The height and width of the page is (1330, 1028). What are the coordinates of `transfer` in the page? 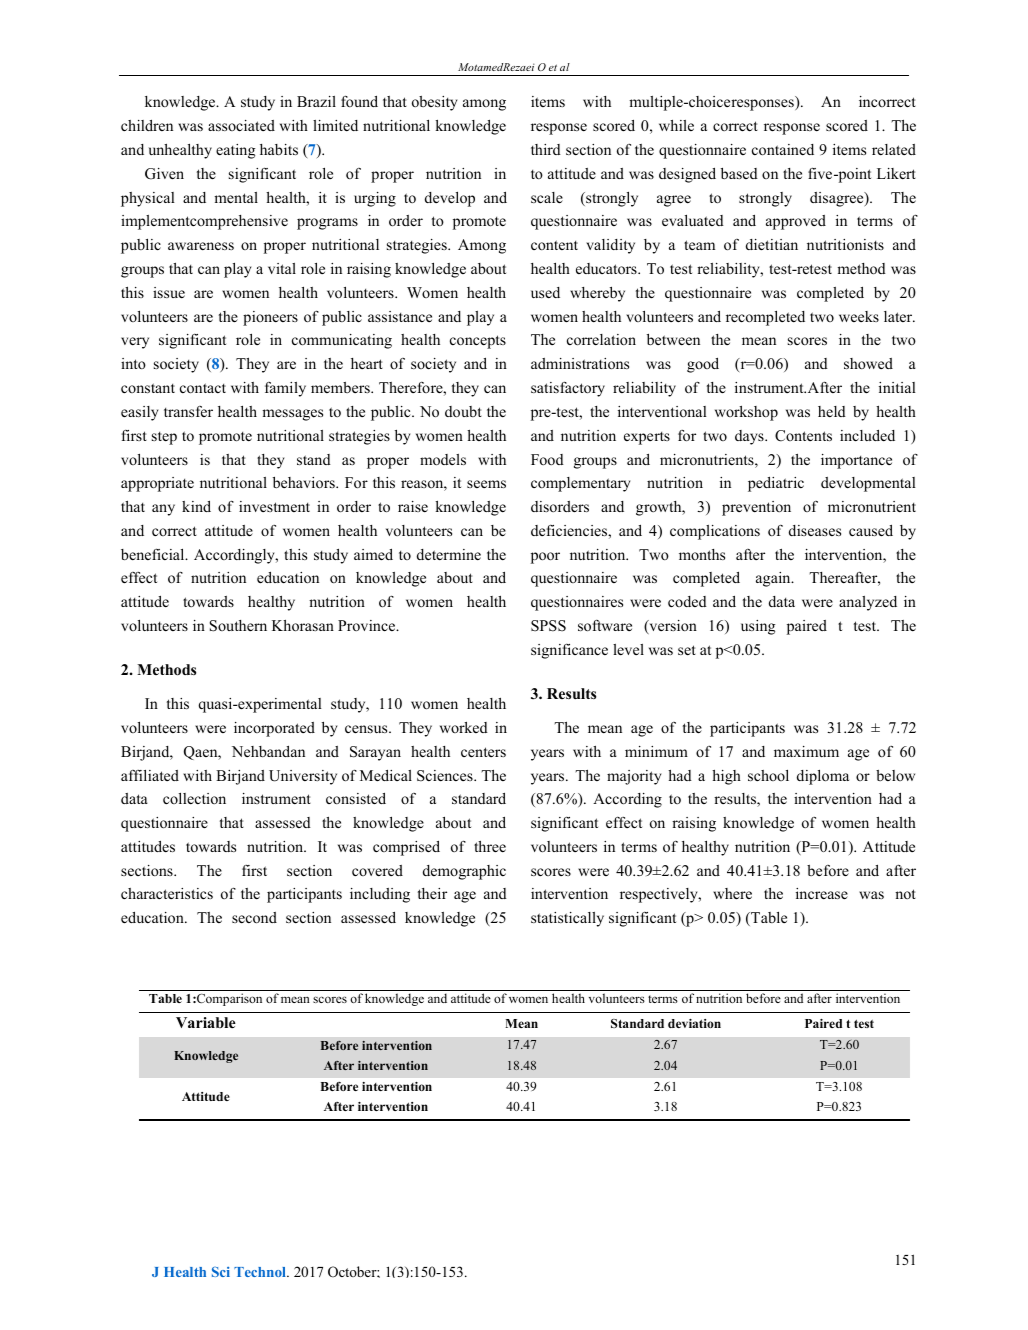 It's located at (188, 411).
